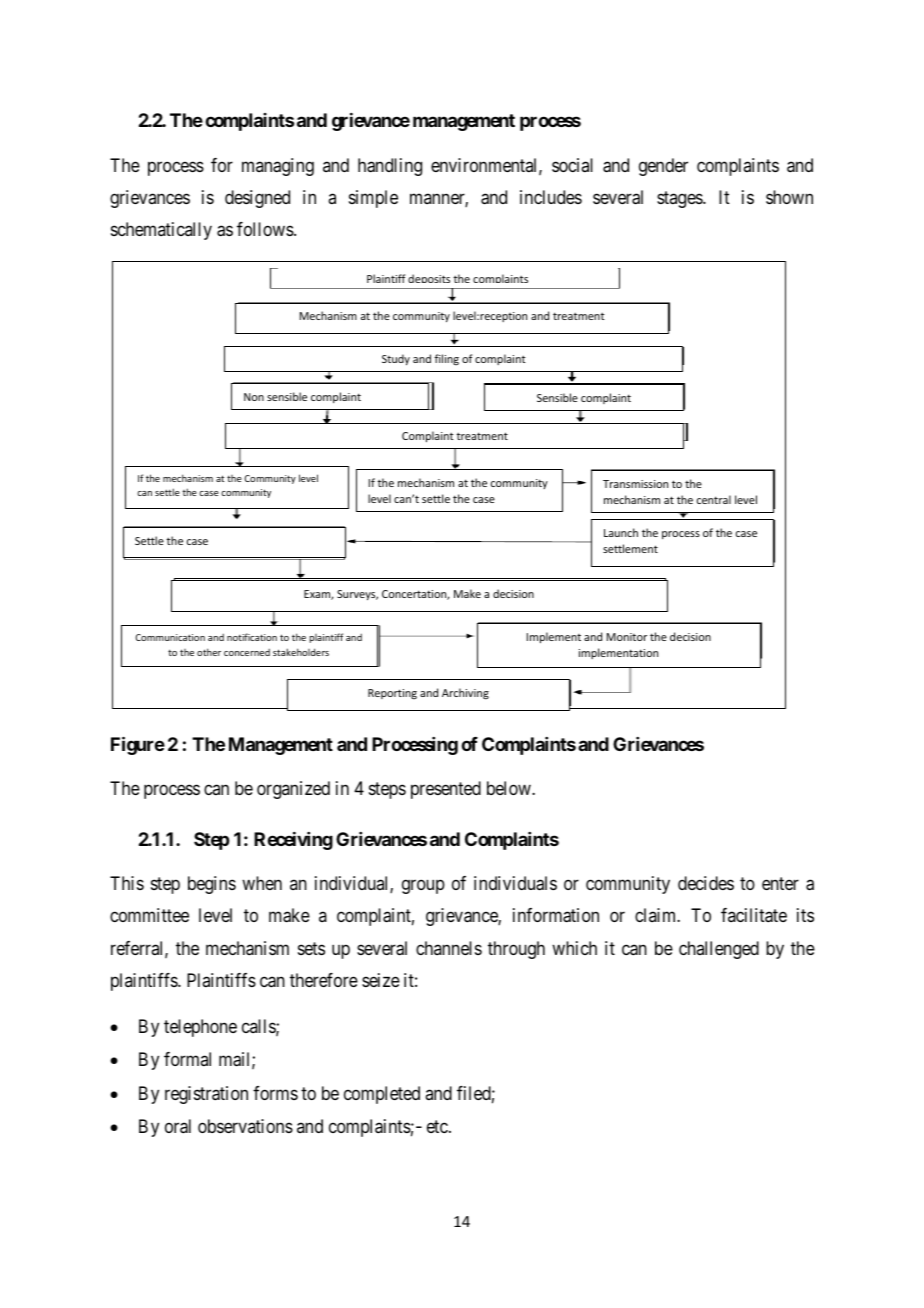 Image resolution: width=924 pixels, height=1308 pixels. I want to click on other, so click(209, 652).
